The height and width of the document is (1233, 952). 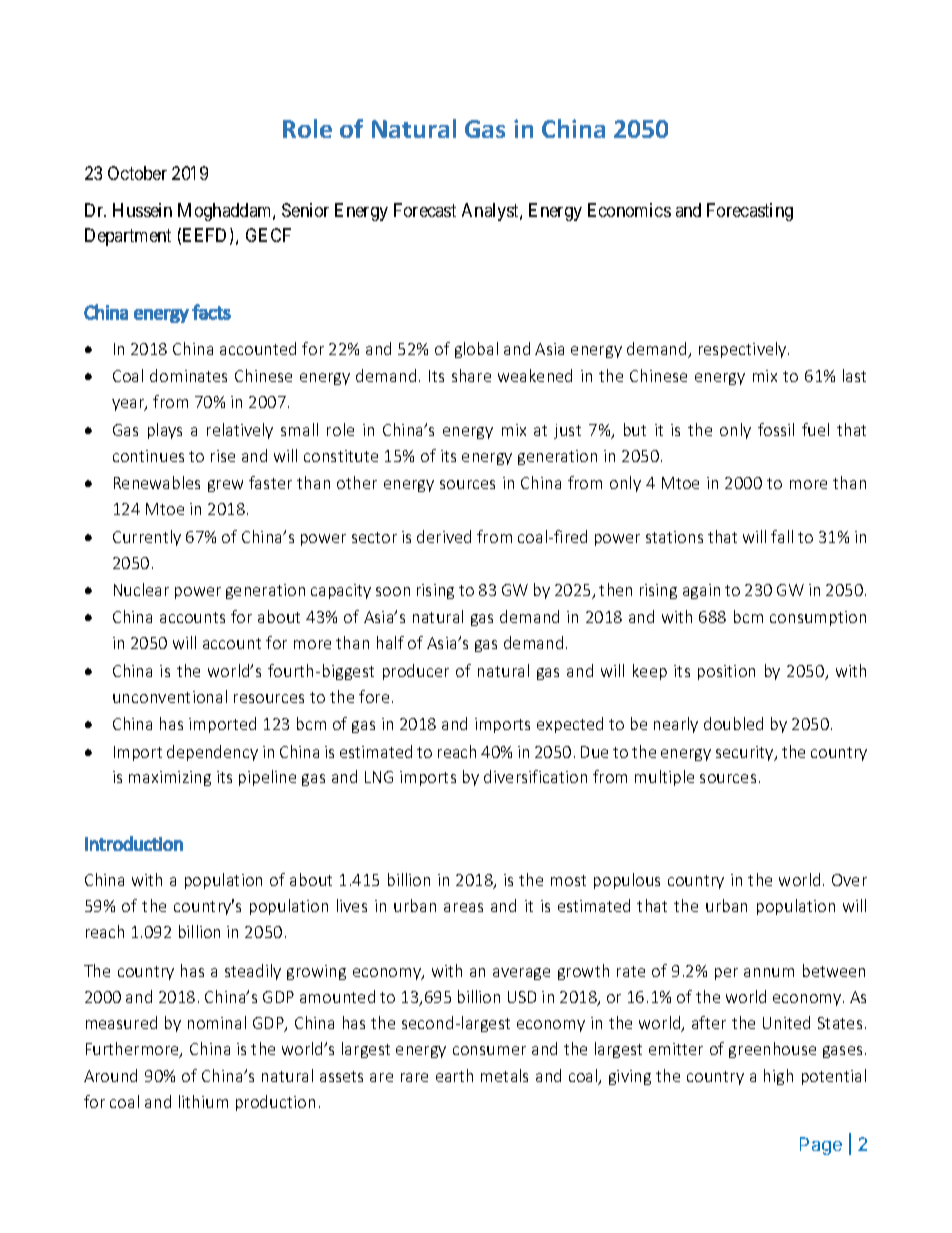 What do you see at coordinates (726, 672) in the document?
I see `position` at bounding box center [726, 672].
